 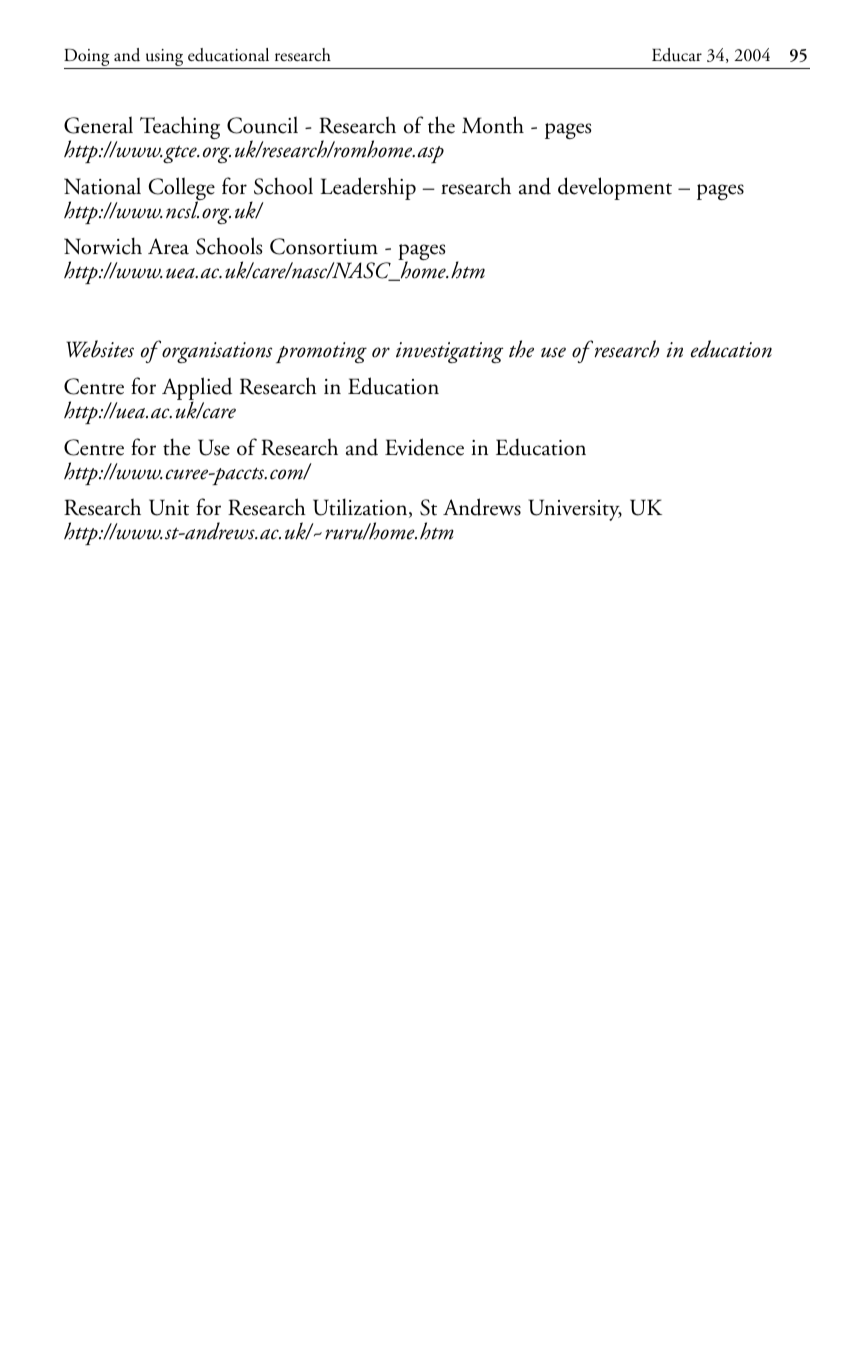 What do you see at coordinates (493, 125) in the screenshot?
I see `Month` at bounding box center [493, 125].
